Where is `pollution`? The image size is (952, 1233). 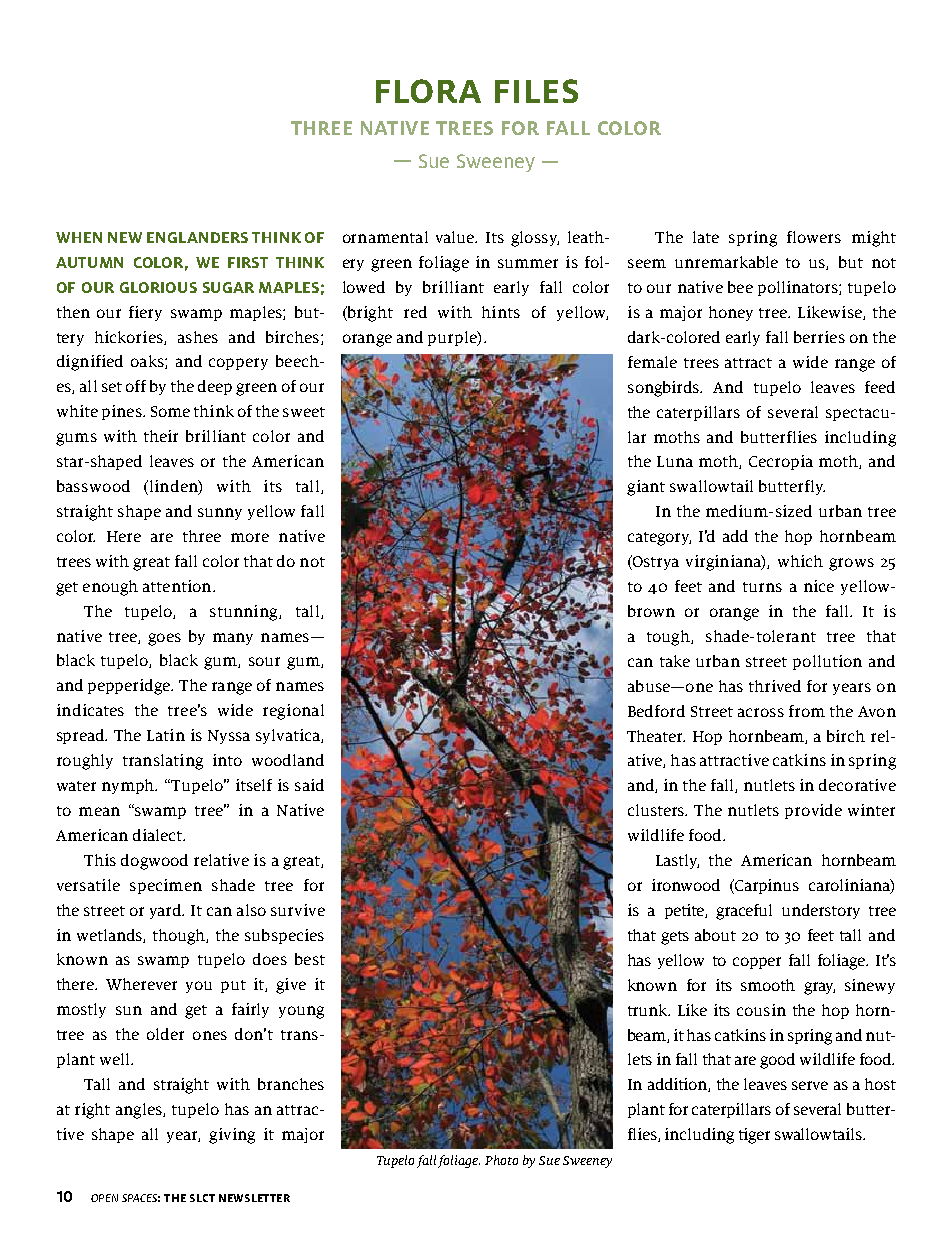 pollution is located at coordinates (827, 662).
